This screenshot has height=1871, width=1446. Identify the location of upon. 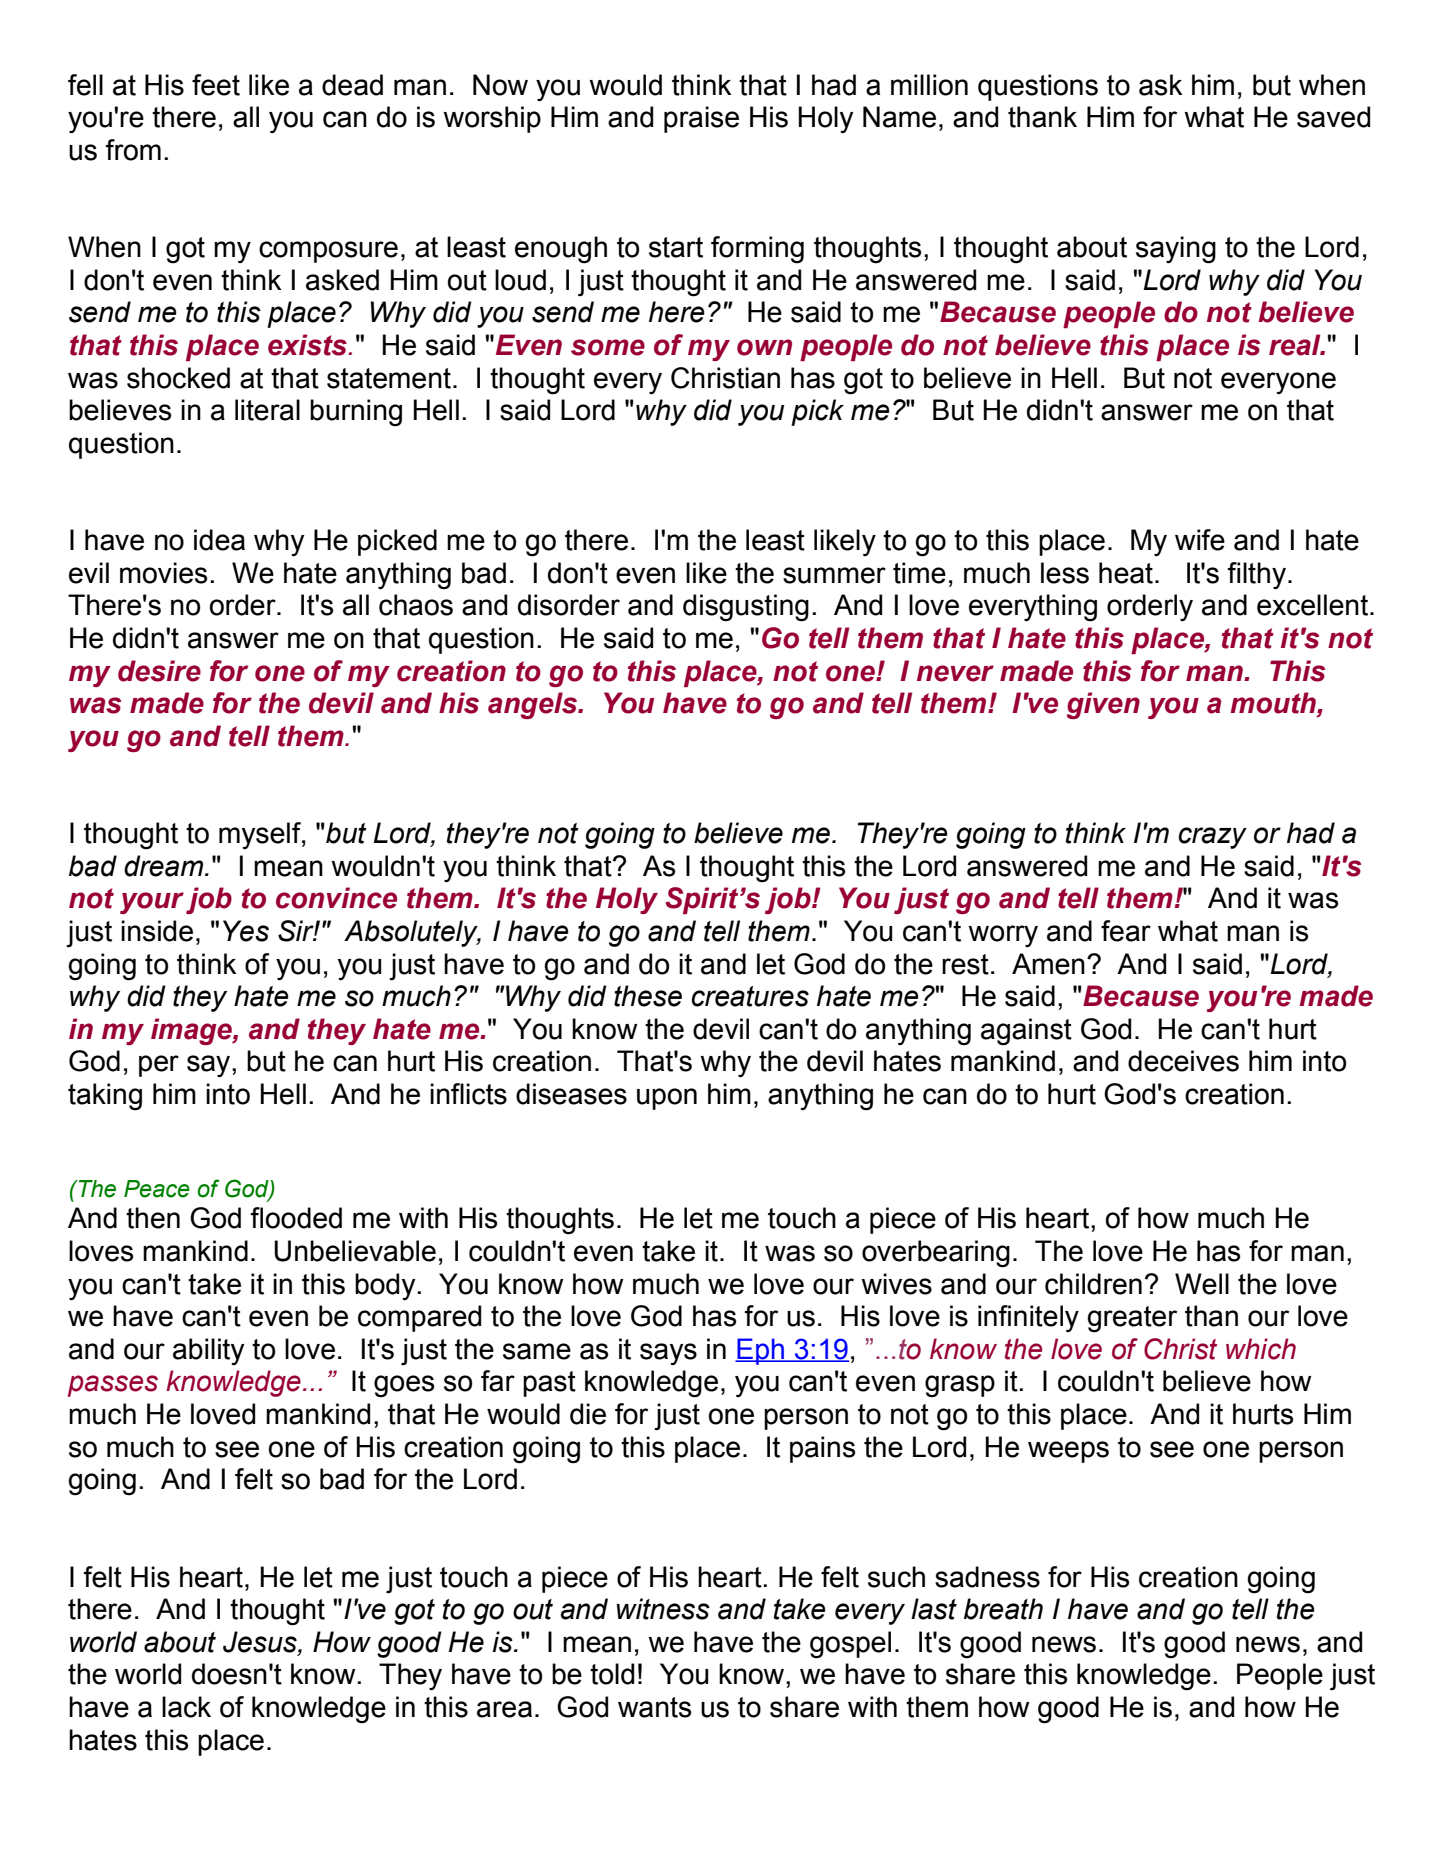
(667, 1099).
